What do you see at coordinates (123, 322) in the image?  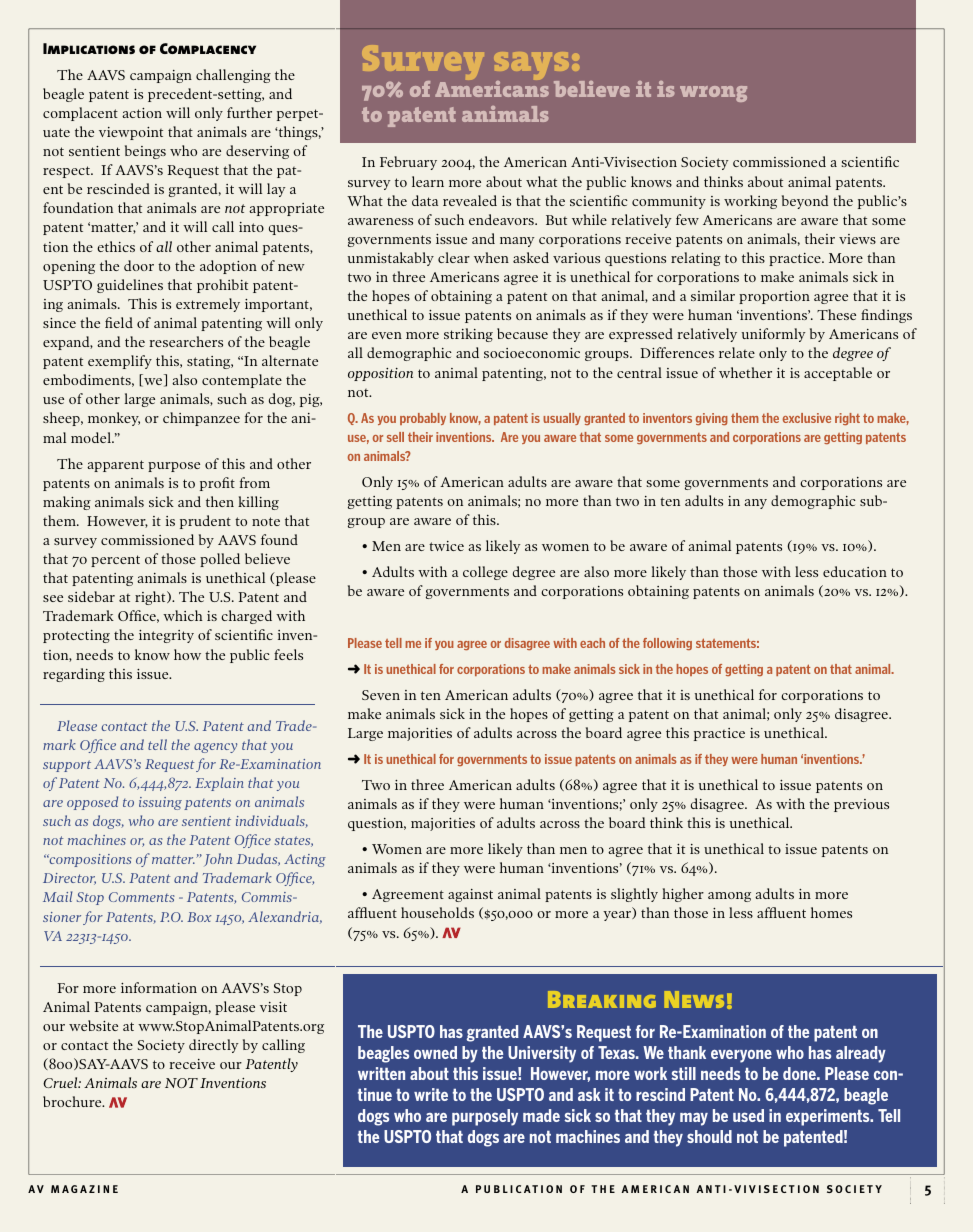 I see `eld` at bounding box center [123, 322].
